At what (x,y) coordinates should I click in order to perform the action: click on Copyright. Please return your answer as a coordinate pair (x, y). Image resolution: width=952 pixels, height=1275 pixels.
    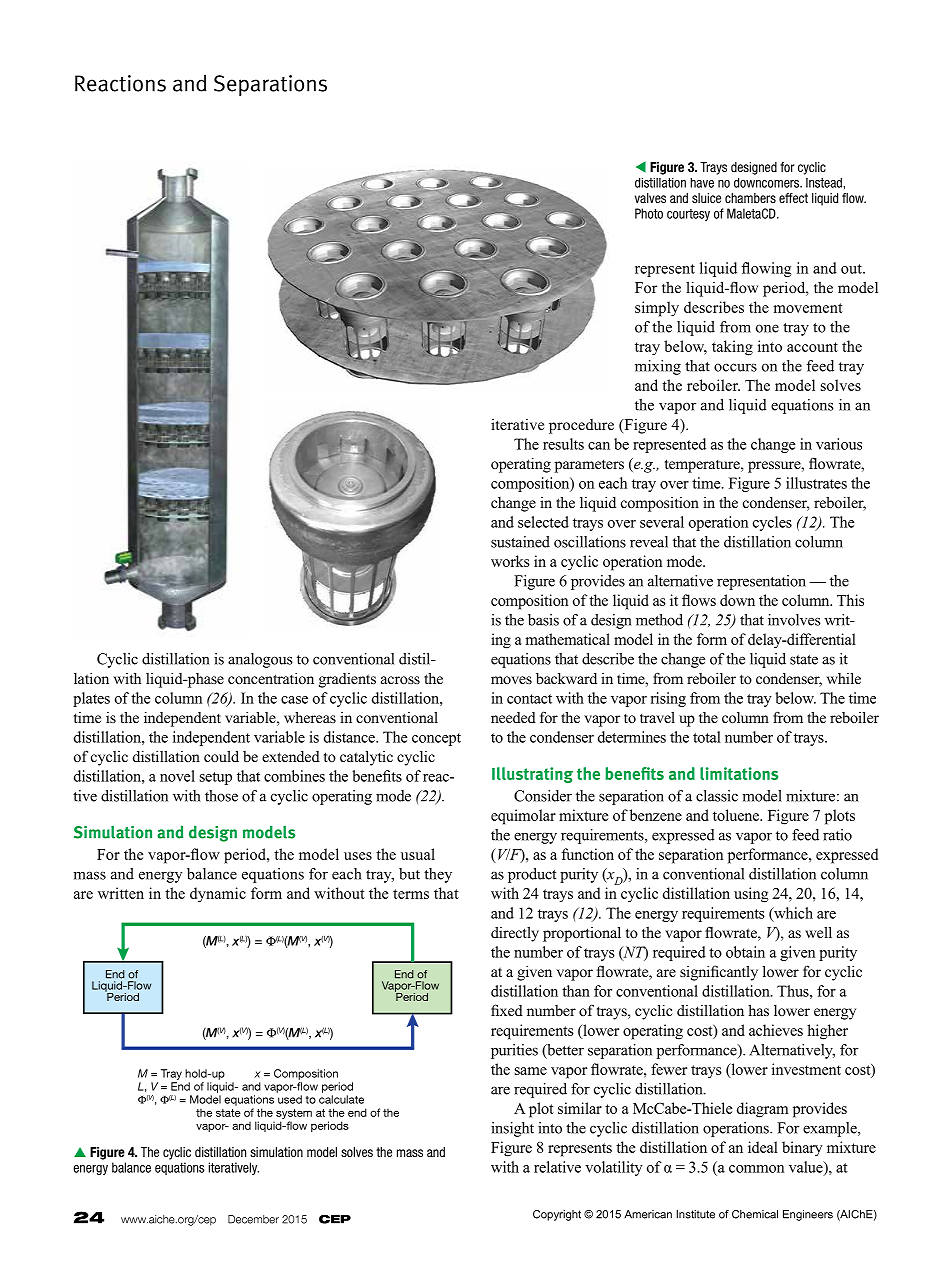
    Looking at the image, I should click on (557, 1215).
